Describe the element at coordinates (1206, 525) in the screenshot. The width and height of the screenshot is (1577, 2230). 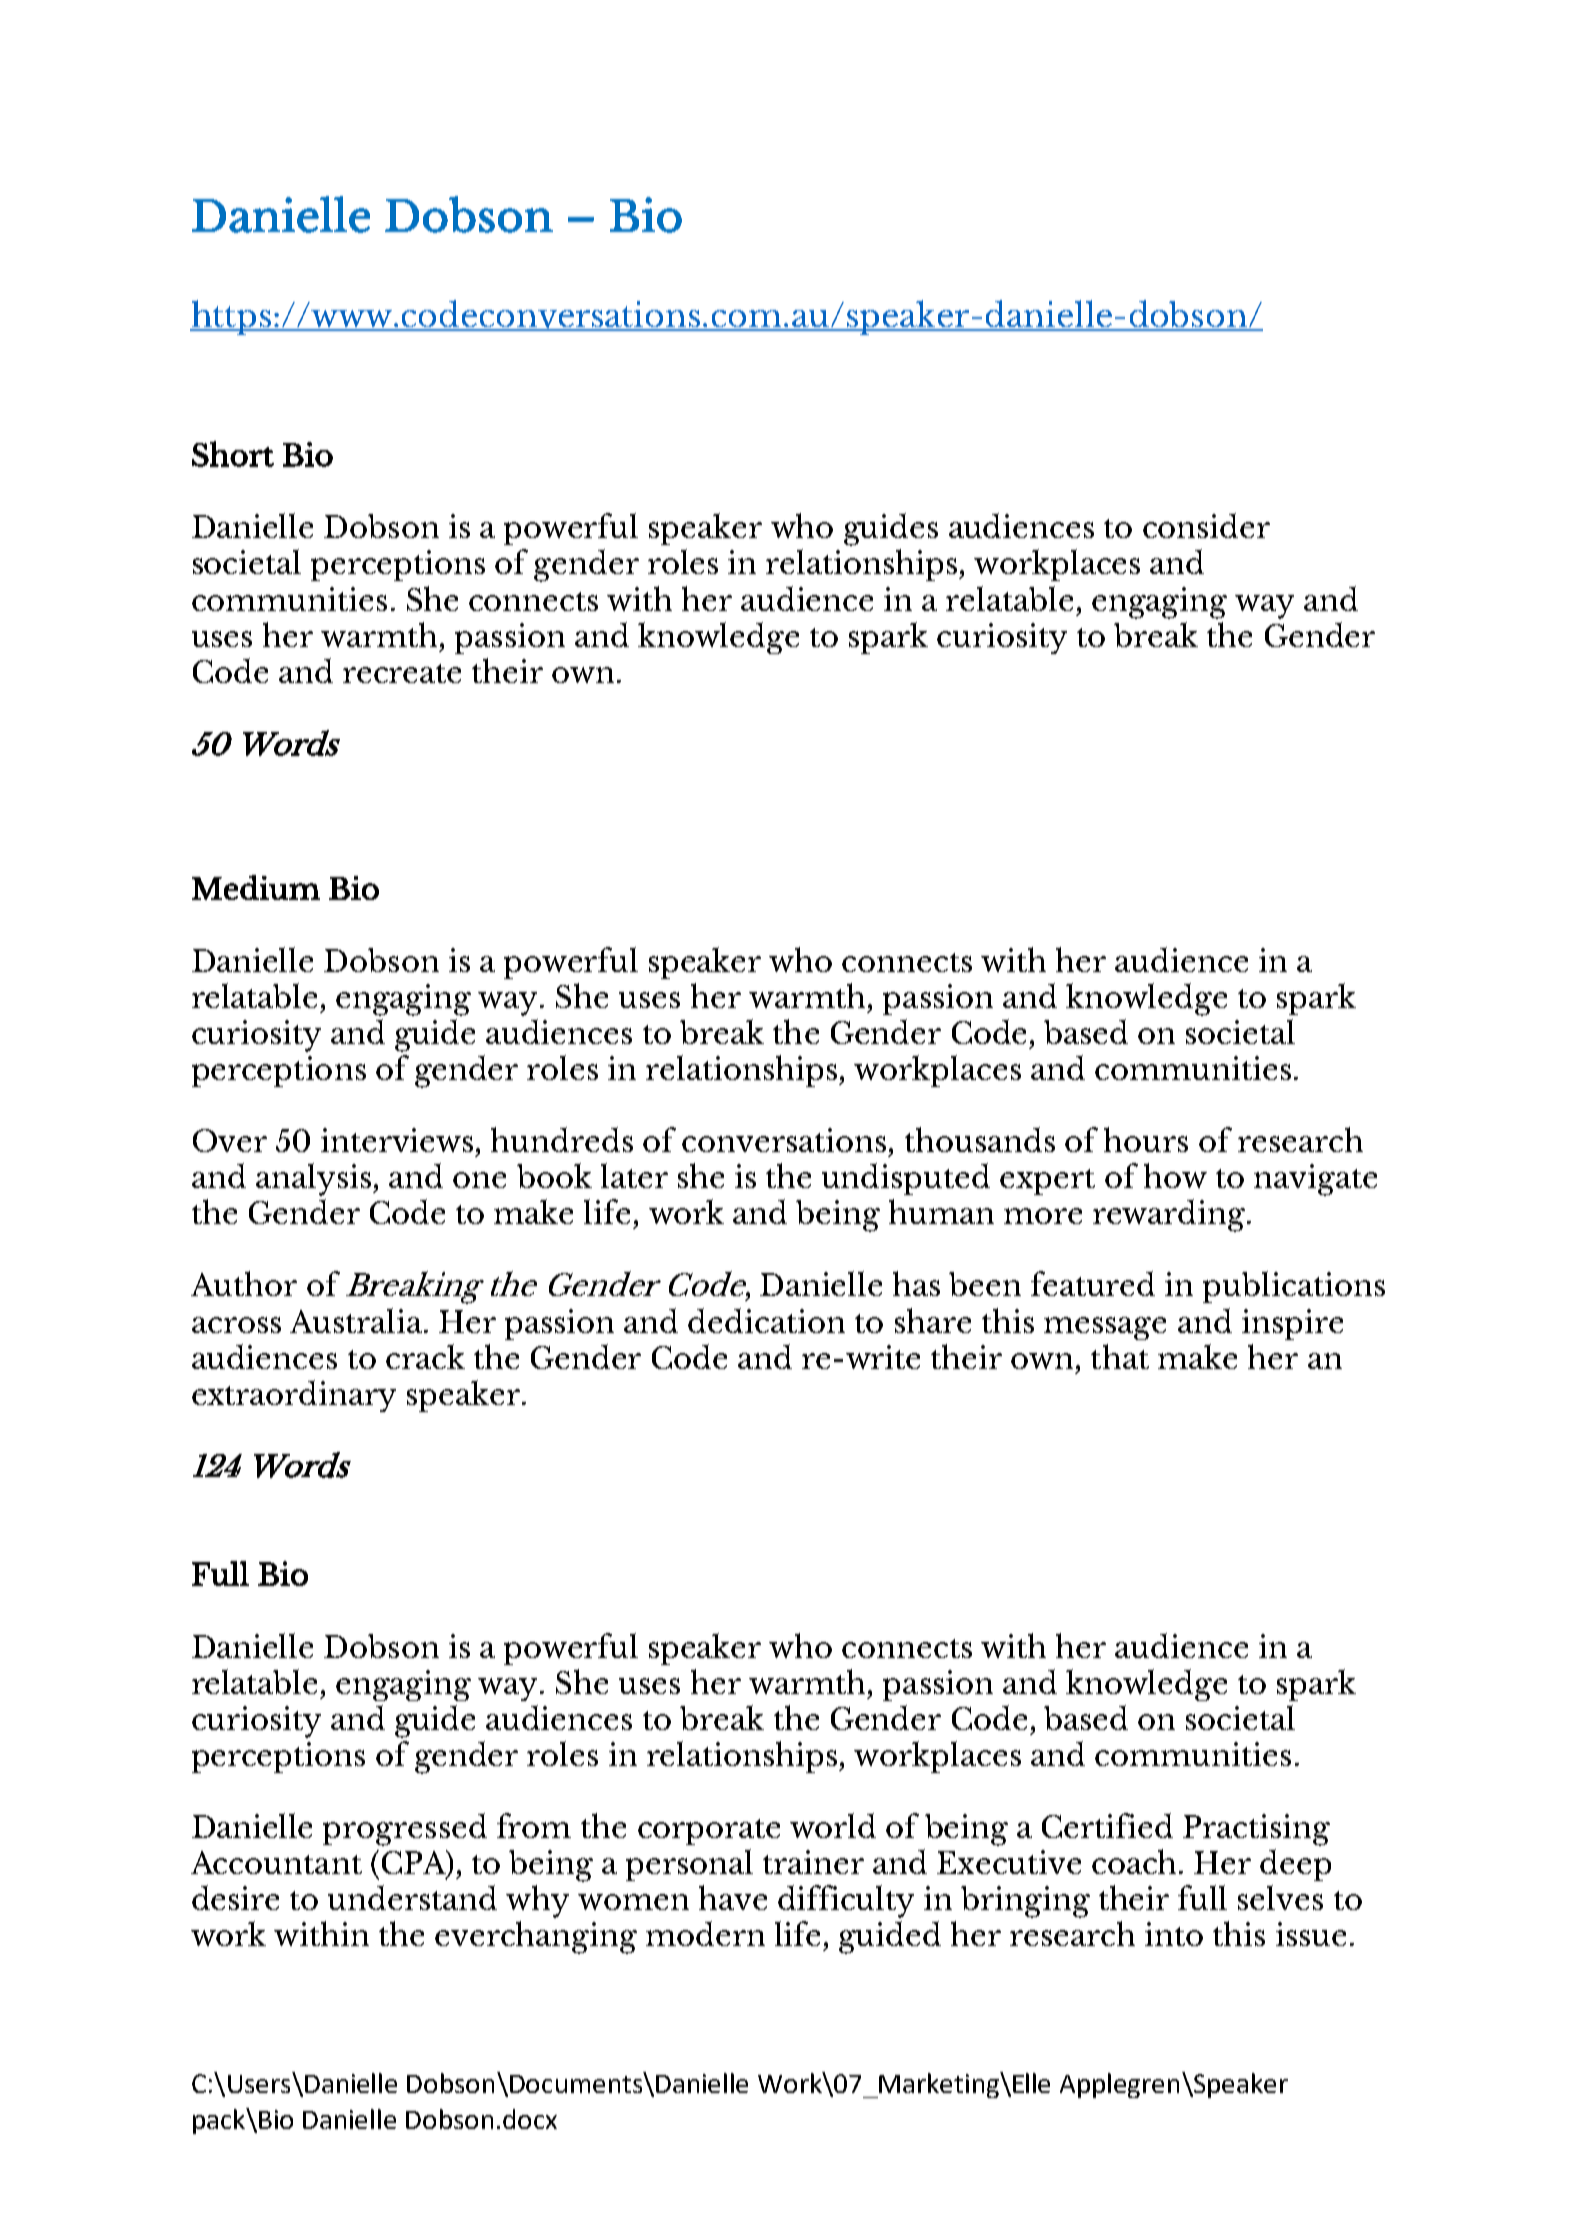
I see `consider` at that location.
